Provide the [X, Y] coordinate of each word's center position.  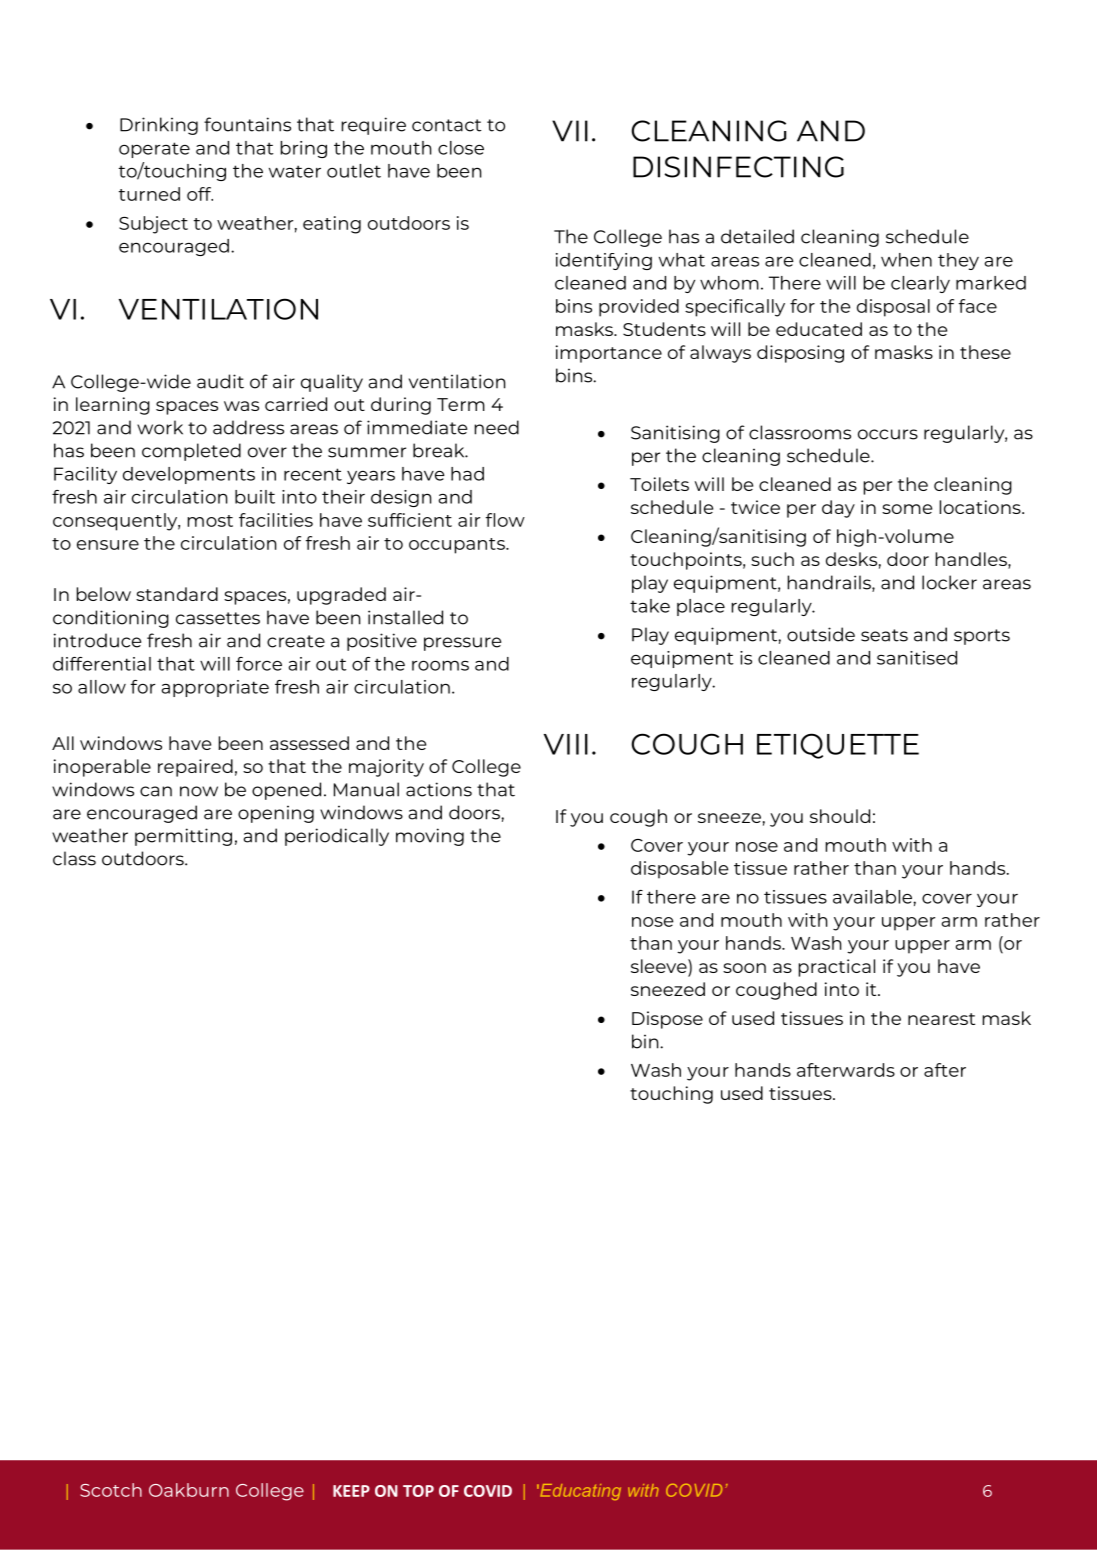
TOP [418, 1491]
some [907, 509]
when [906, 260]
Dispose [667, 1020]
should [840, 816]
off [200, 194]
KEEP [351, 1491]
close [461, 148]
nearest [941, 1019]
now [199, 791]
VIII [566, 744]
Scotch [111, 1490]
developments [189, 475]
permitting [183, 837]
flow [505, 520]
